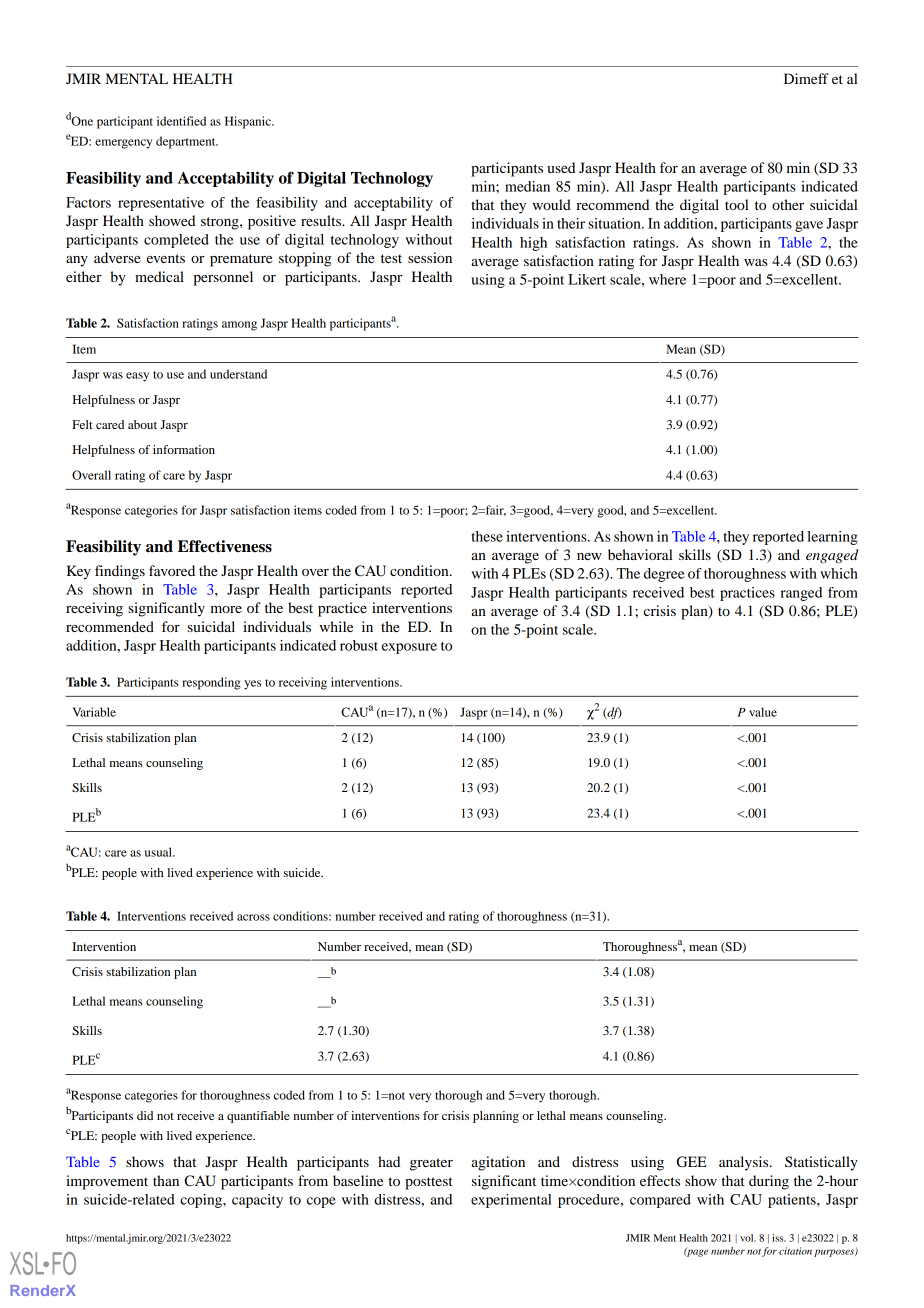  Describe the element at coordinates (409, 648) in the page. I see `exposure` at that location.
